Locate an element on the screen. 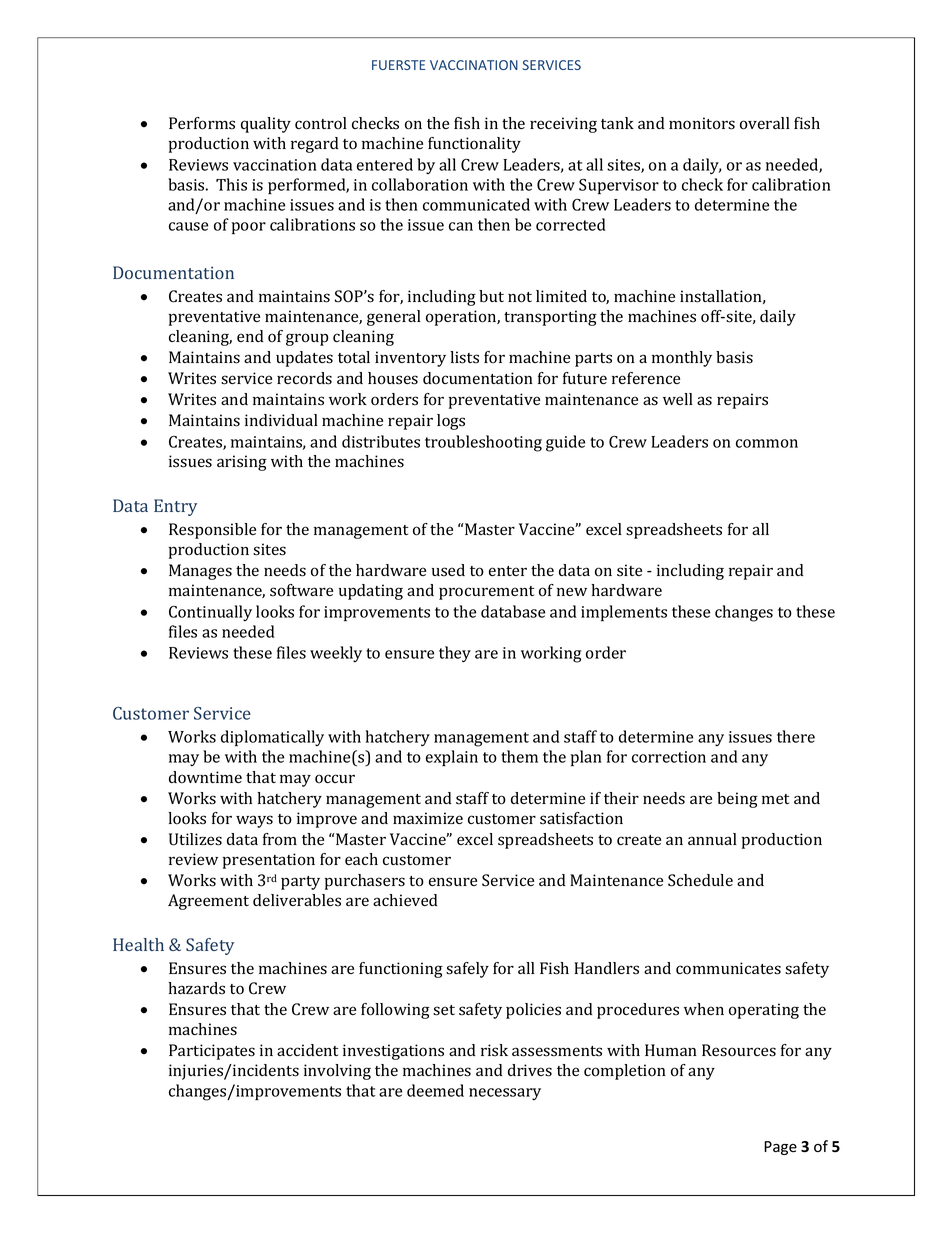 Image resolution: width=952 pixels, height=1233 pixels. Agreement is located at coordinates (208, 902).
